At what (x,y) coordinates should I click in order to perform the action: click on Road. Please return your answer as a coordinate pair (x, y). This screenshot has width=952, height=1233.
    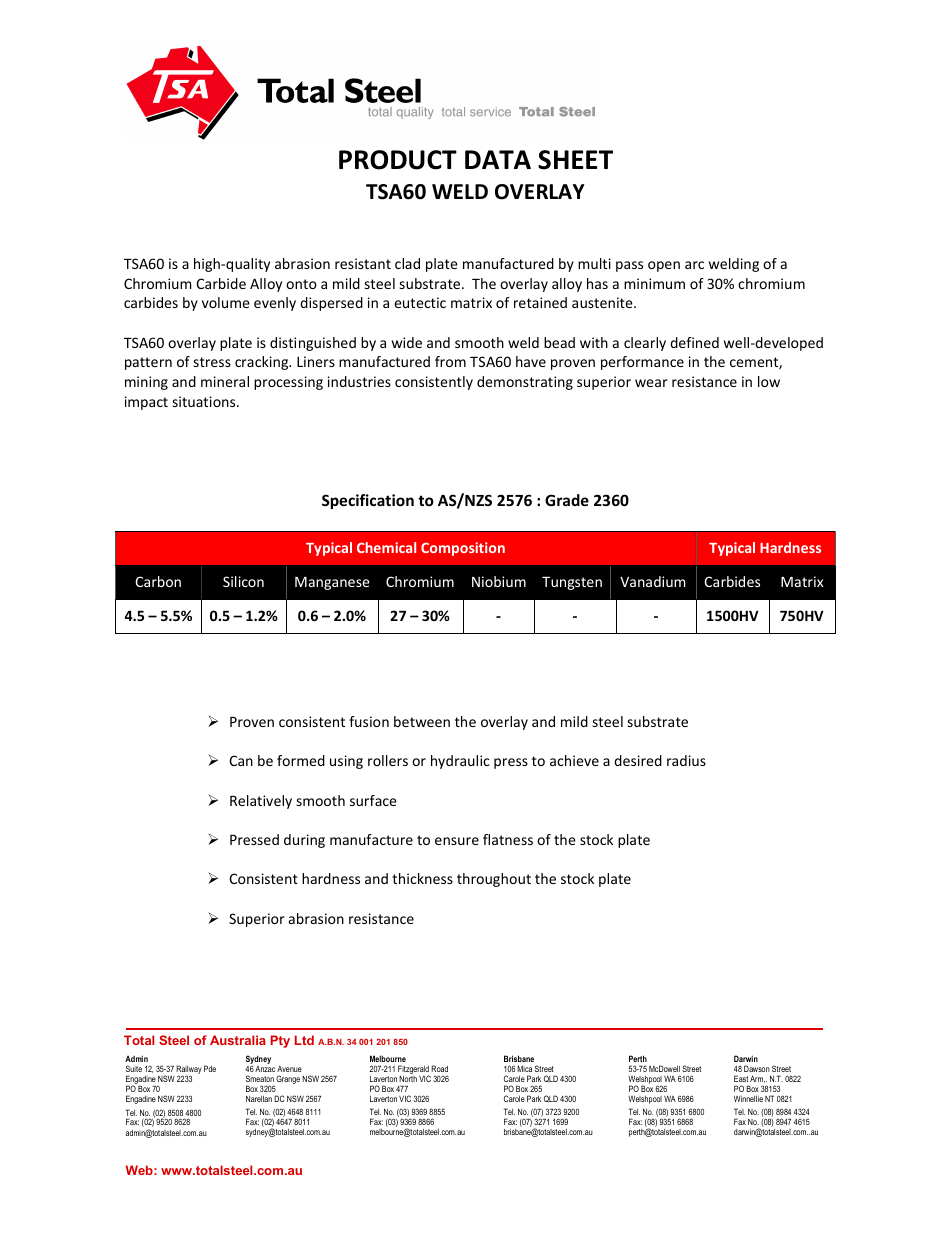
    Looking at the image, I should click on (439, 1068).
